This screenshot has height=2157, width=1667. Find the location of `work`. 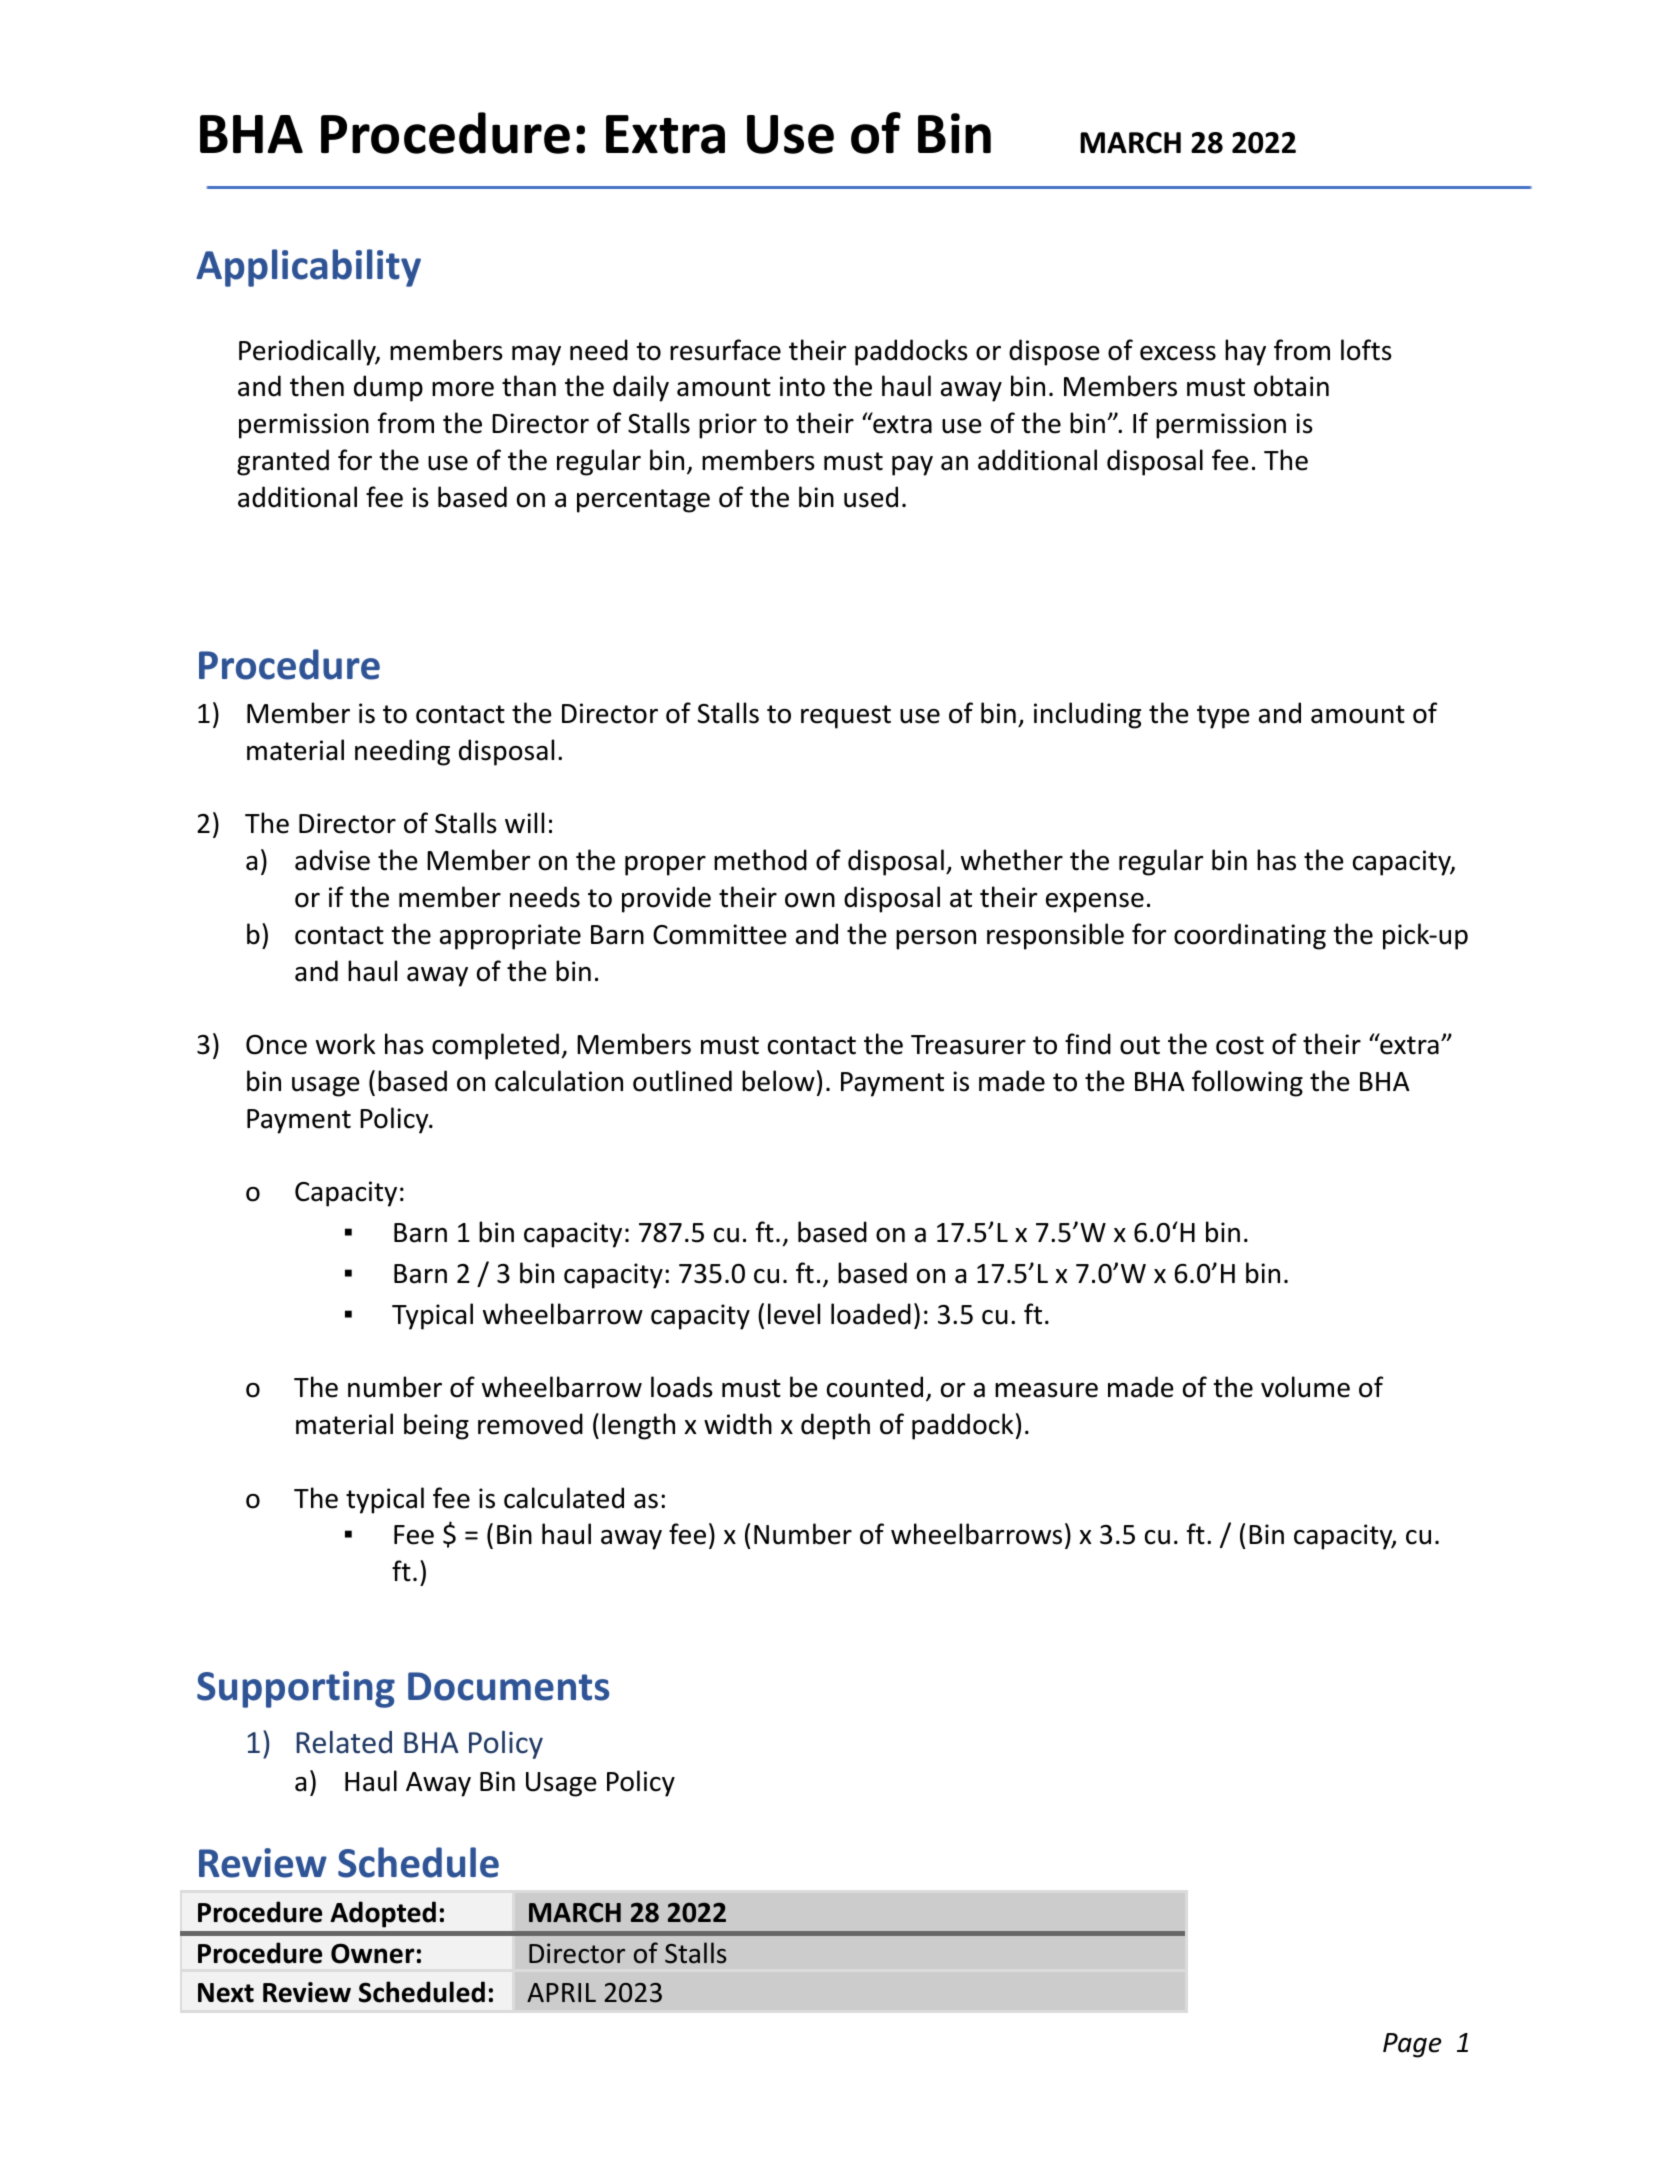

work is located at coordinates (345, 1044).
